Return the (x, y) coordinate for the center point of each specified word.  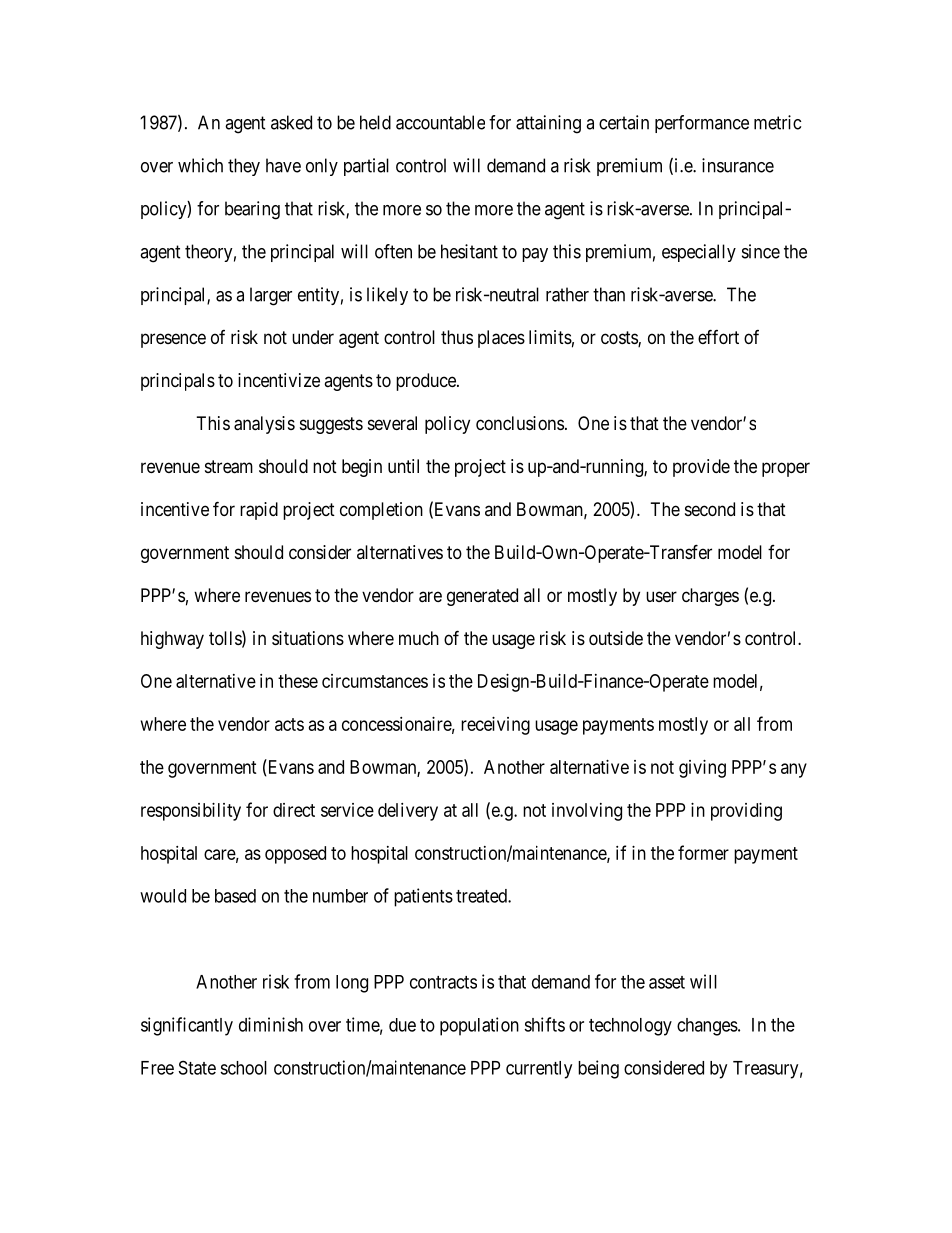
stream (229, 467)
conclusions (520, 423)
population (479, 1026)
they (244, 167)
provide (701, 468)
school (243, 1068)
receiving (495, 726)
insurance (738, 165)
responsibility (191, 812)
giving (702, 769)
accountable (440, 122)
